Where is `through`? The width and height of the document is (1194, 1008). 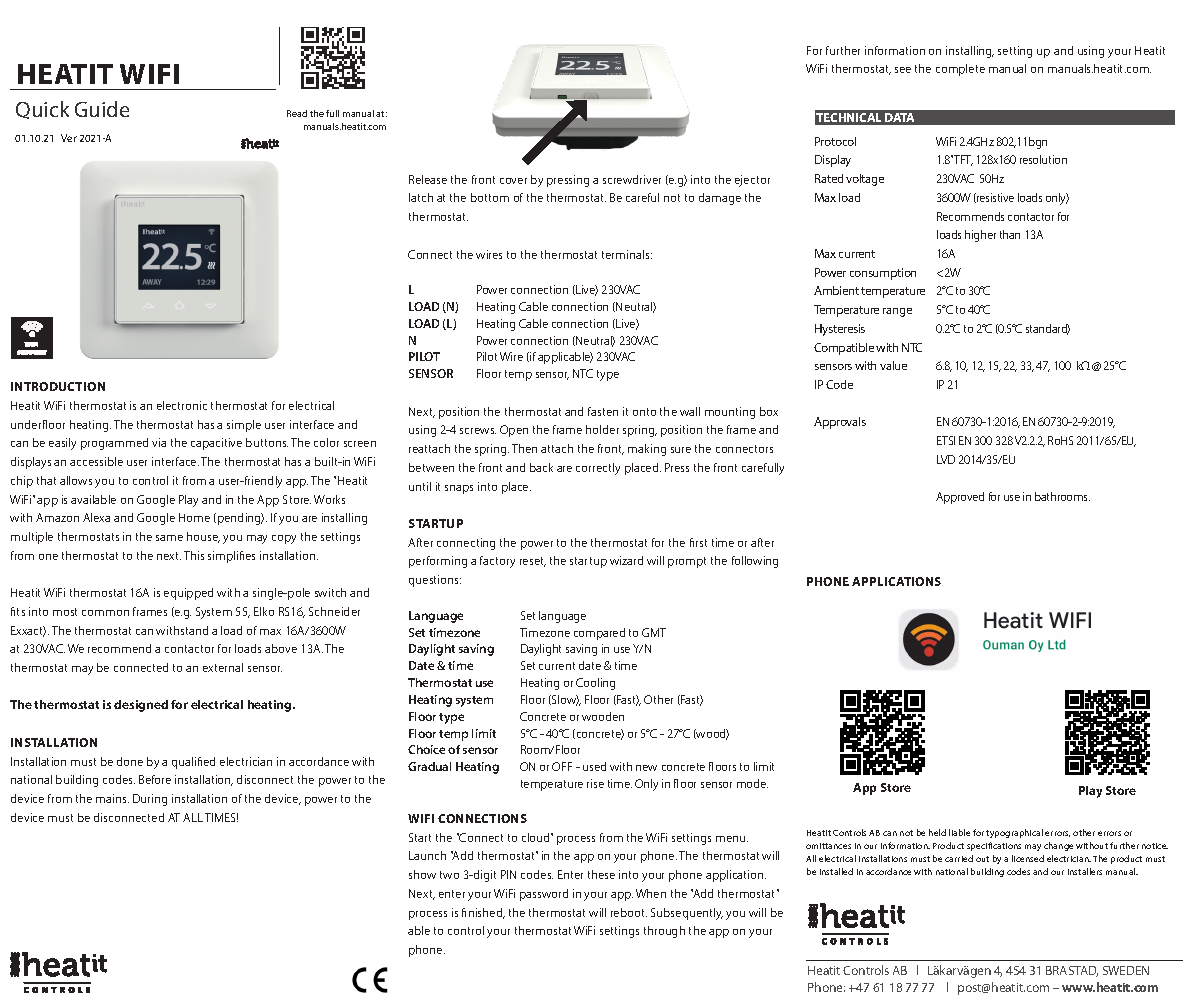 through is located at coordinates (664, 932).
